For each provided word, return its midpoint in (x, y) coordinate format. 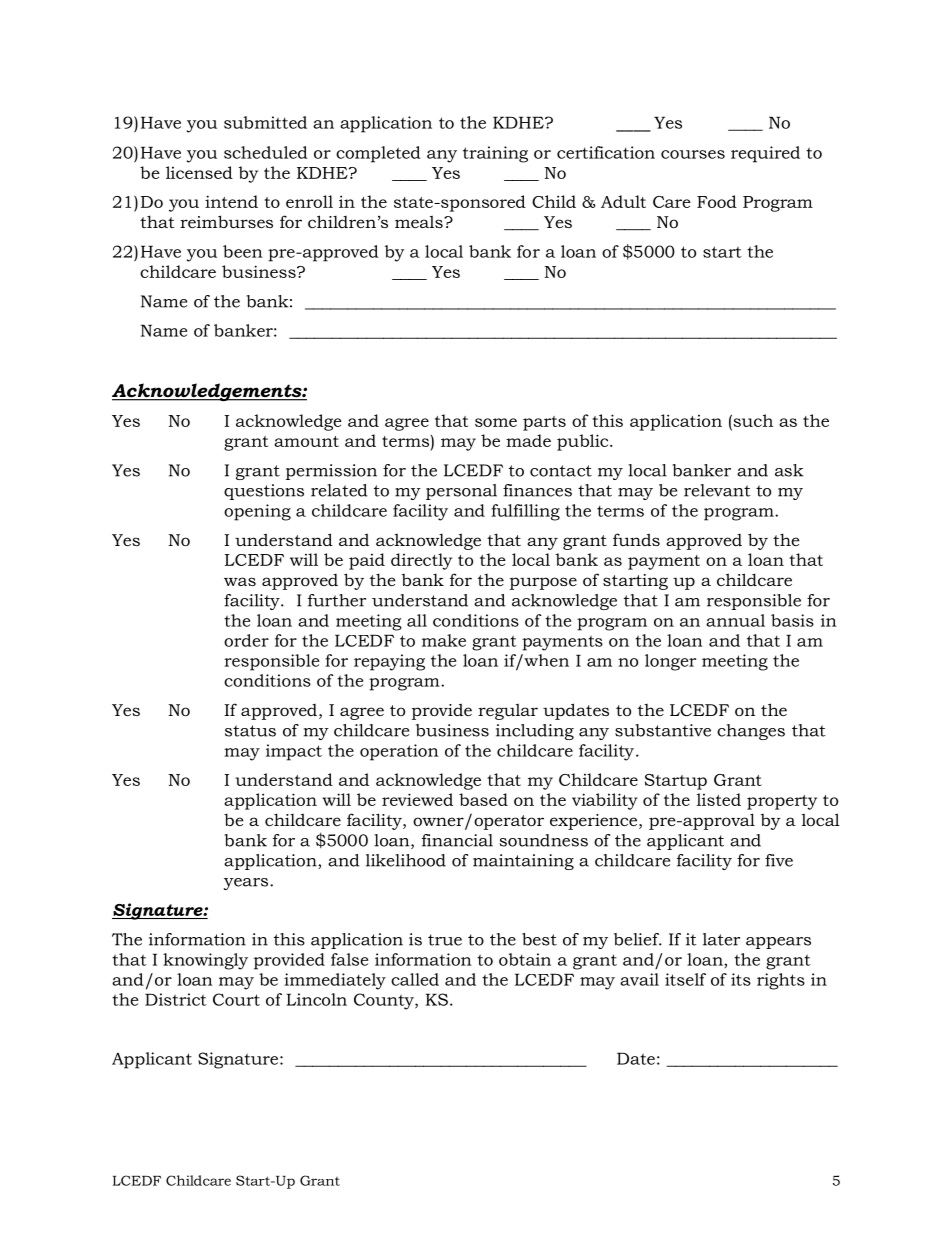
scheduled (266, 152)
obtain (525, 959)
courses (693, 154)
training (495, 154)
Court (236, 999)
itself (685, 979)
